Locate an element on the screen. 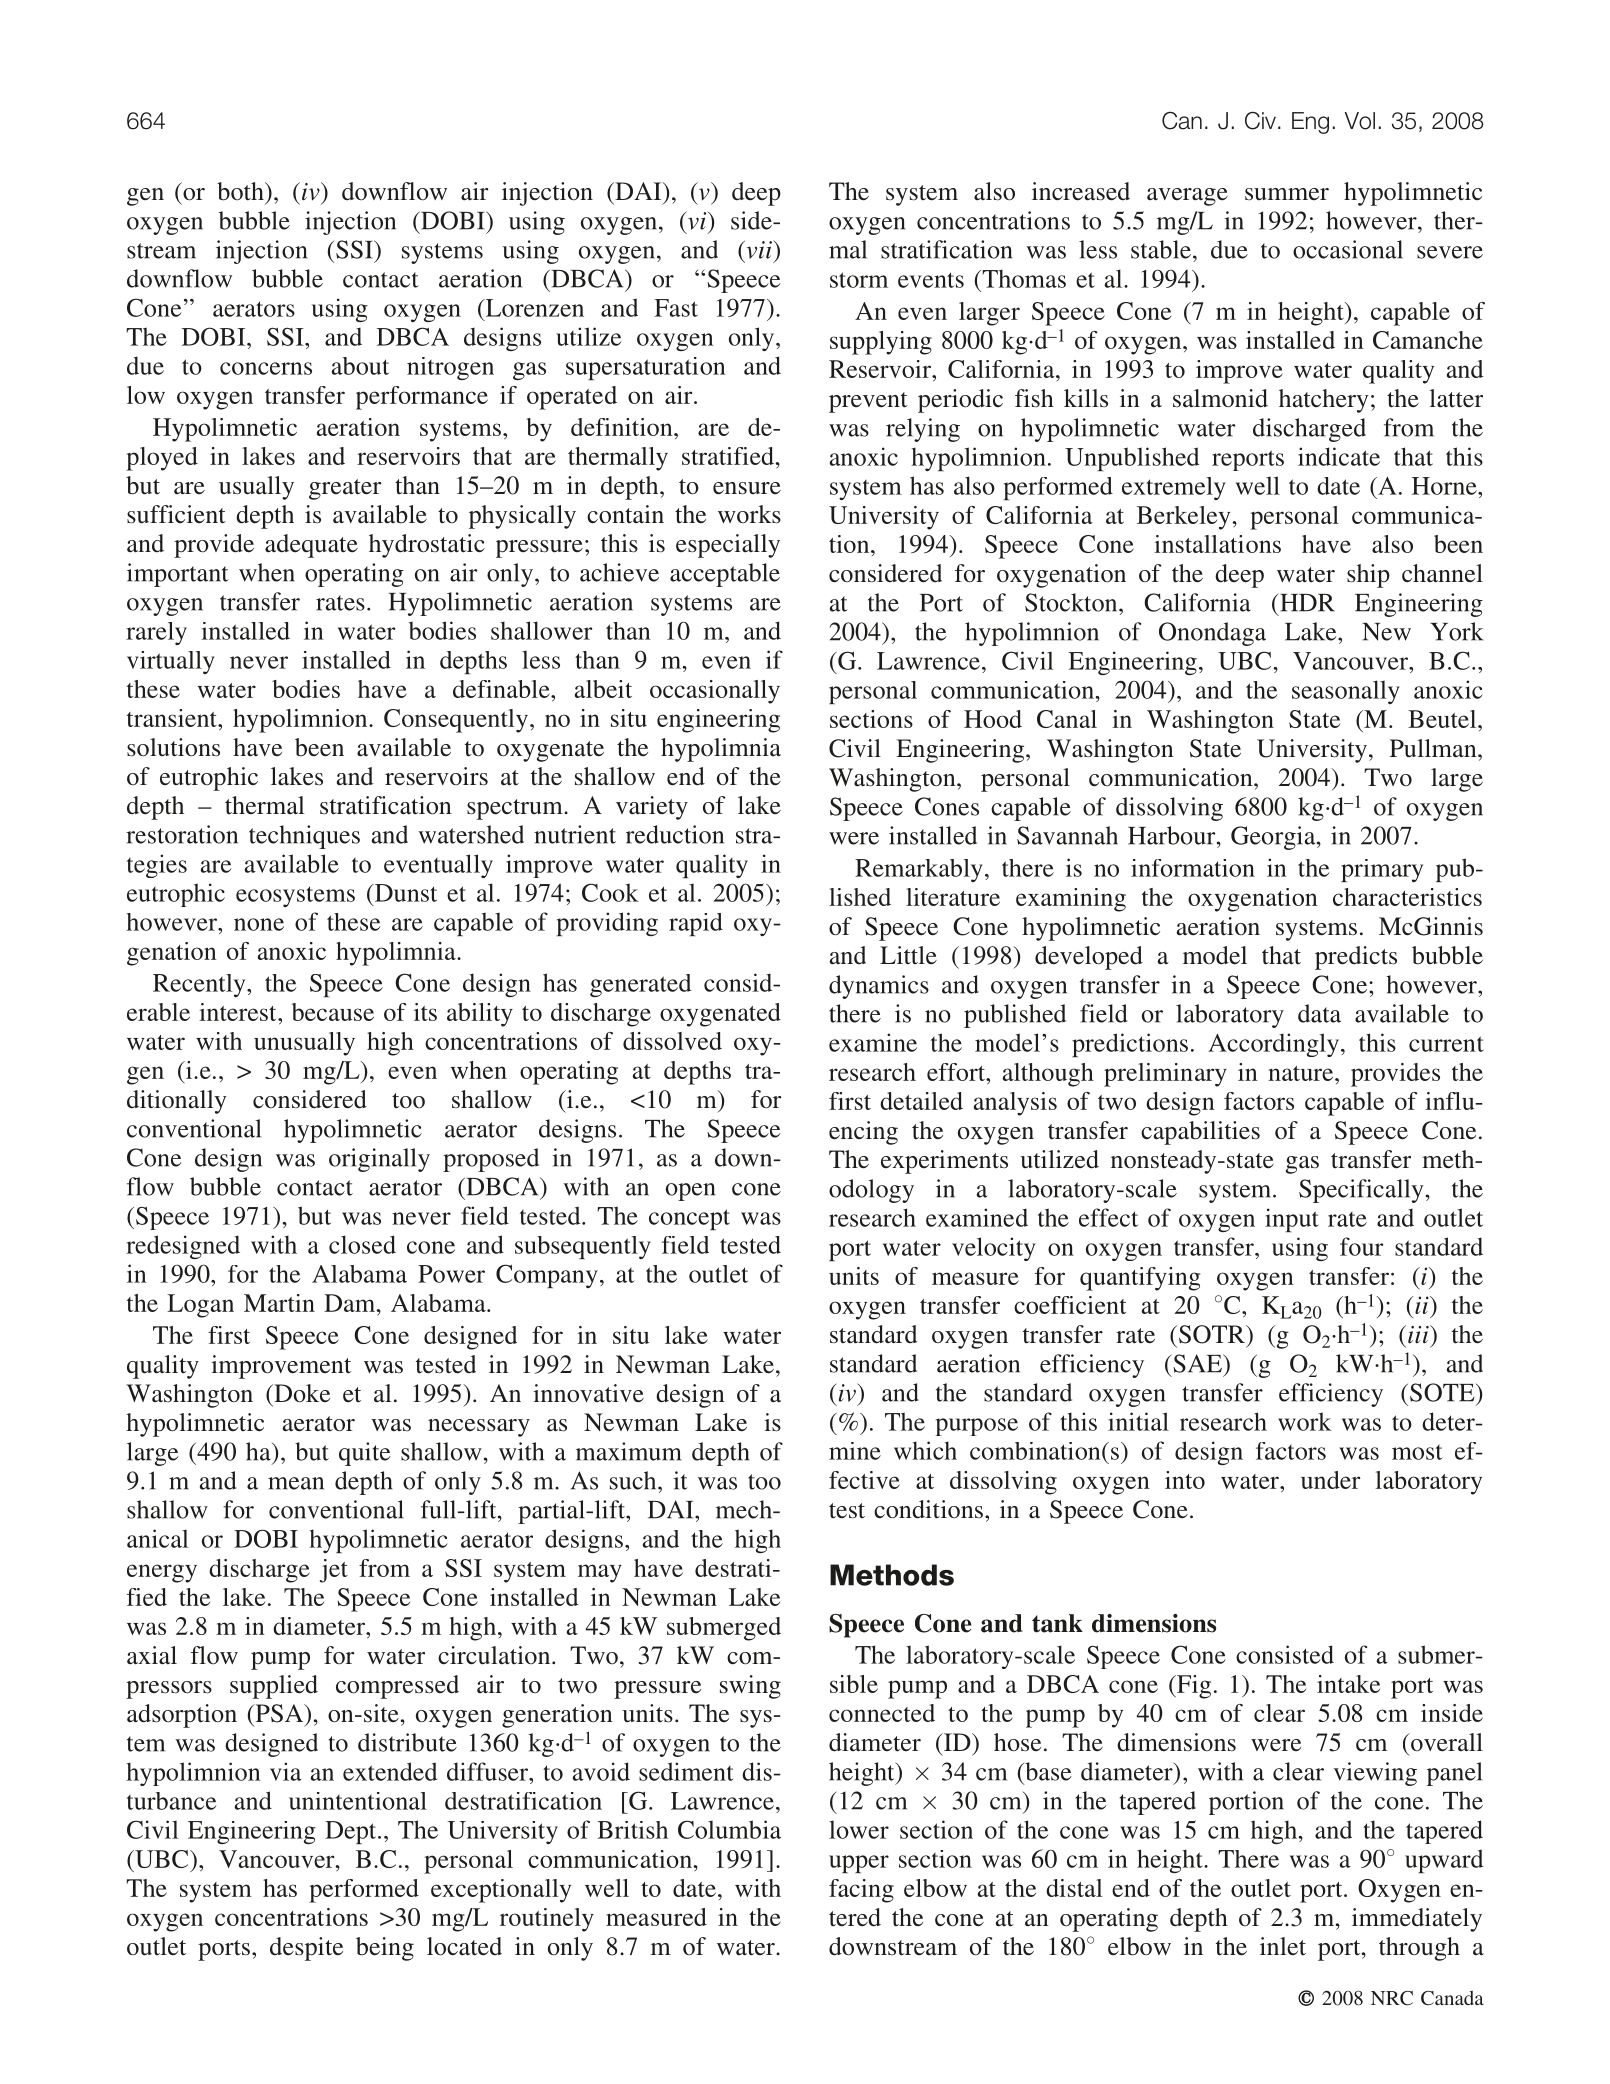  both is located at coordinates (241, 191).
